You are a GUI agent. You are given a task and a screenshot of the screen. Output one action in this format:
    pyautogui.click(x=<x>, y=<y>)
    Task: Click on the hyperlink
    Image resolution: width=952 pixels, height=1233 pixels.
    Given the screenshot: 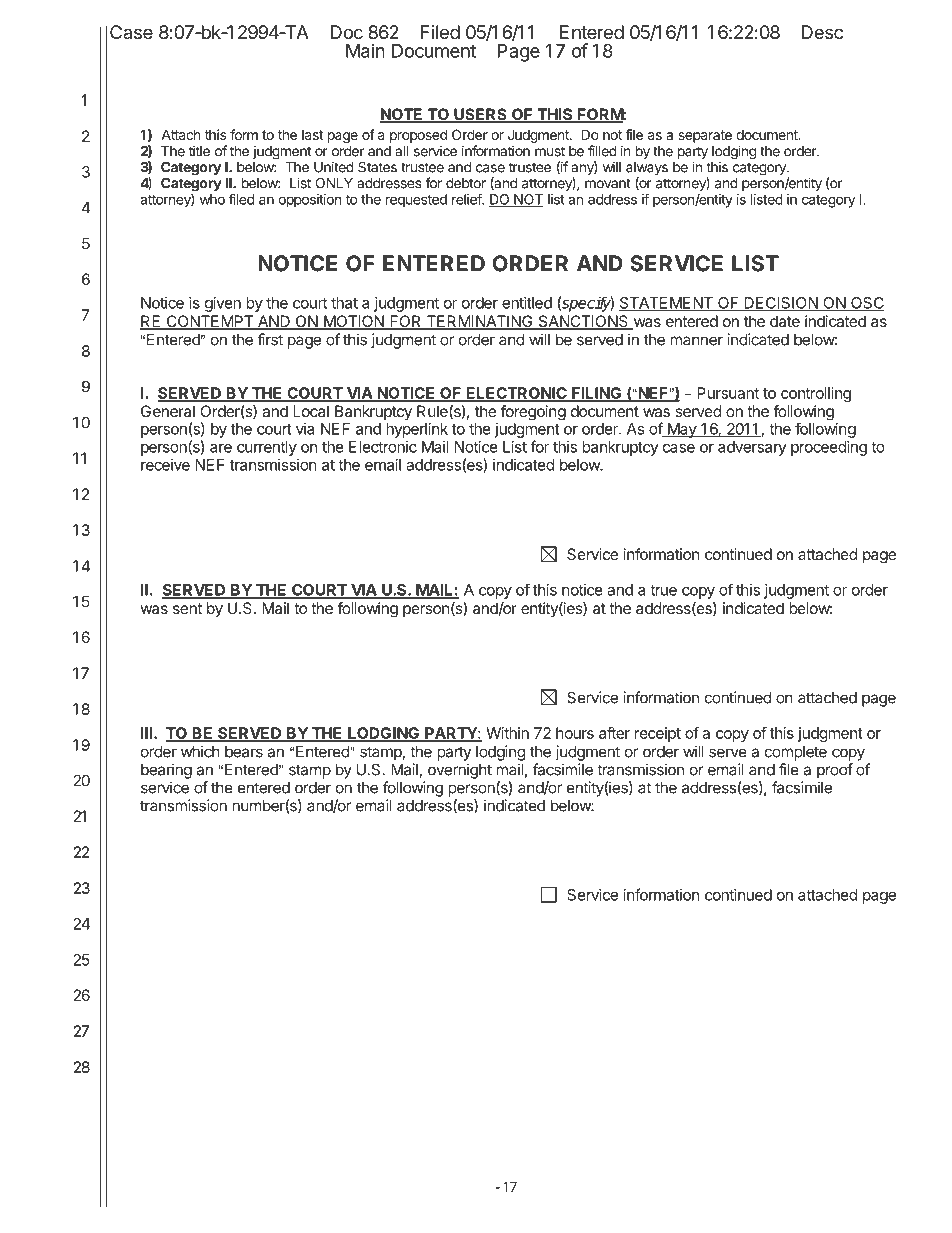 What is the action you would take?
    pyautogui.click(x=417, y=430)
